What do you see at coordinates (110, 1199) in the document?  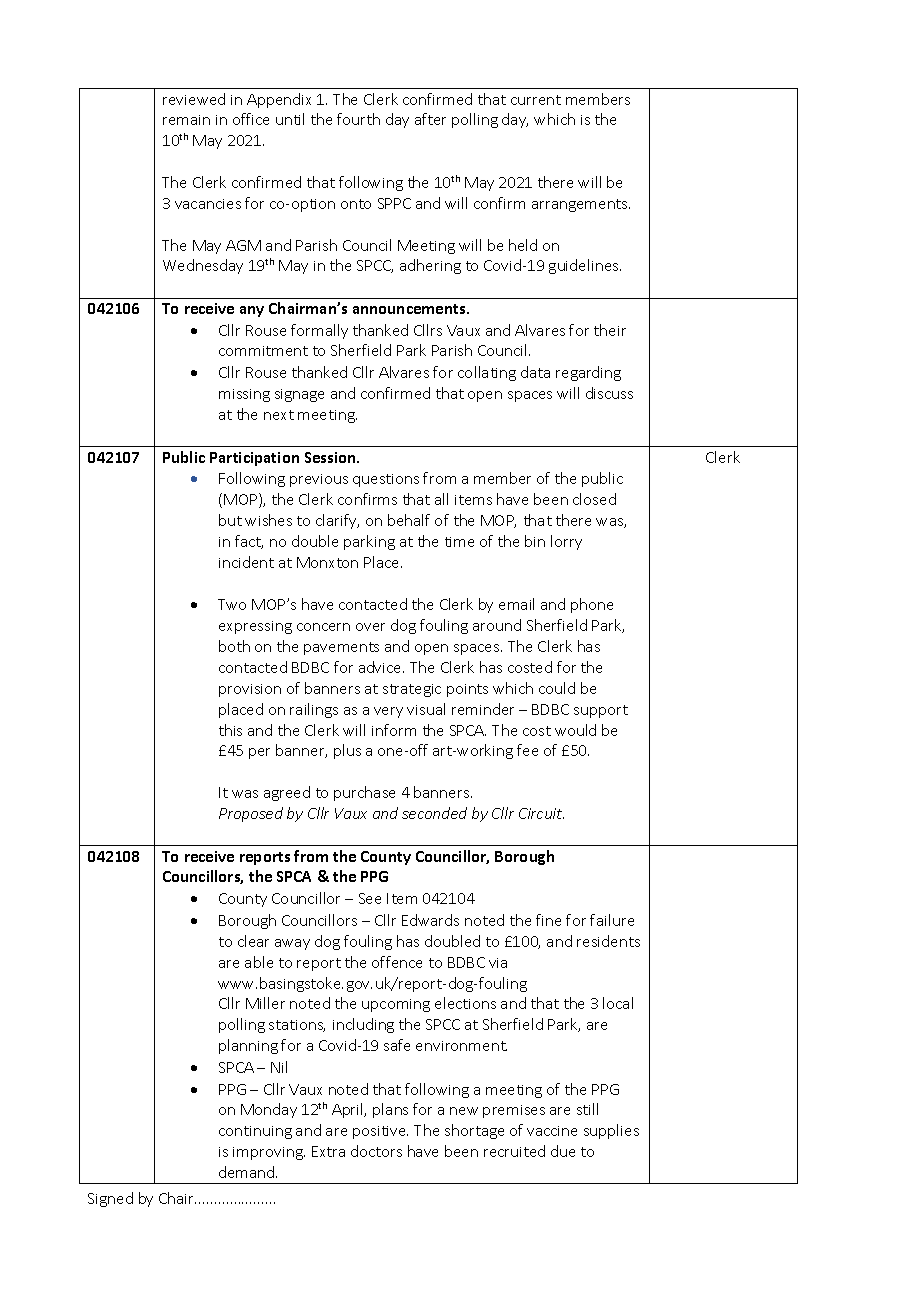 I see `Signed` at bounding box center [110, 1199].
